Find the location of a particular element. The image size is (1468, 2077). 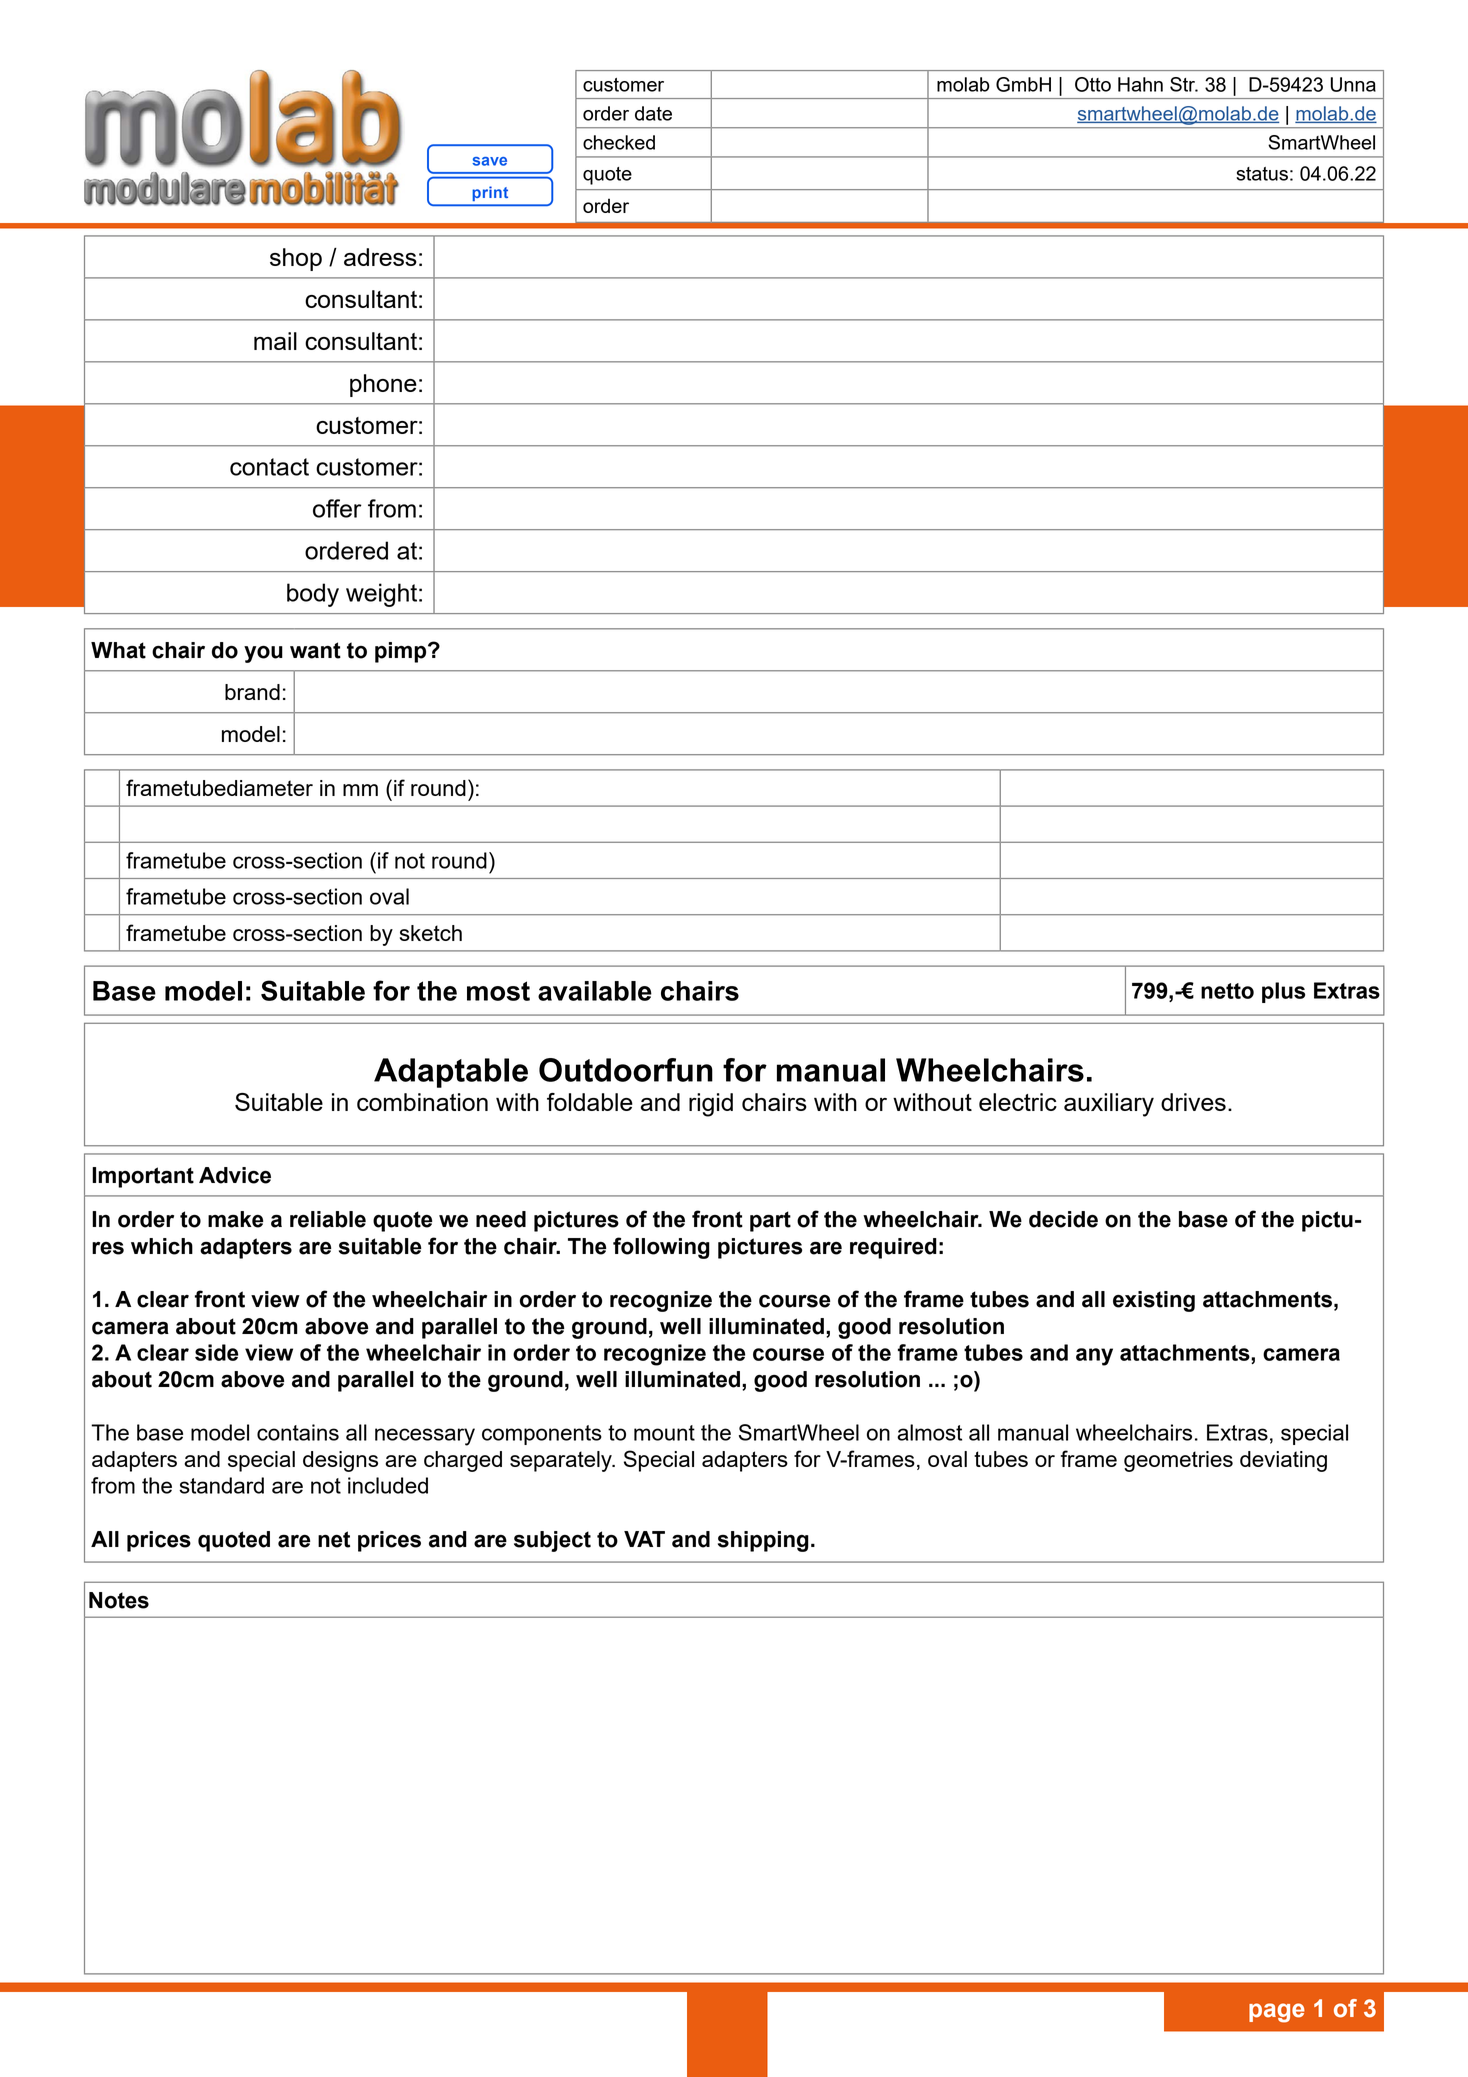

shop is located at coordinates (296, 259).
